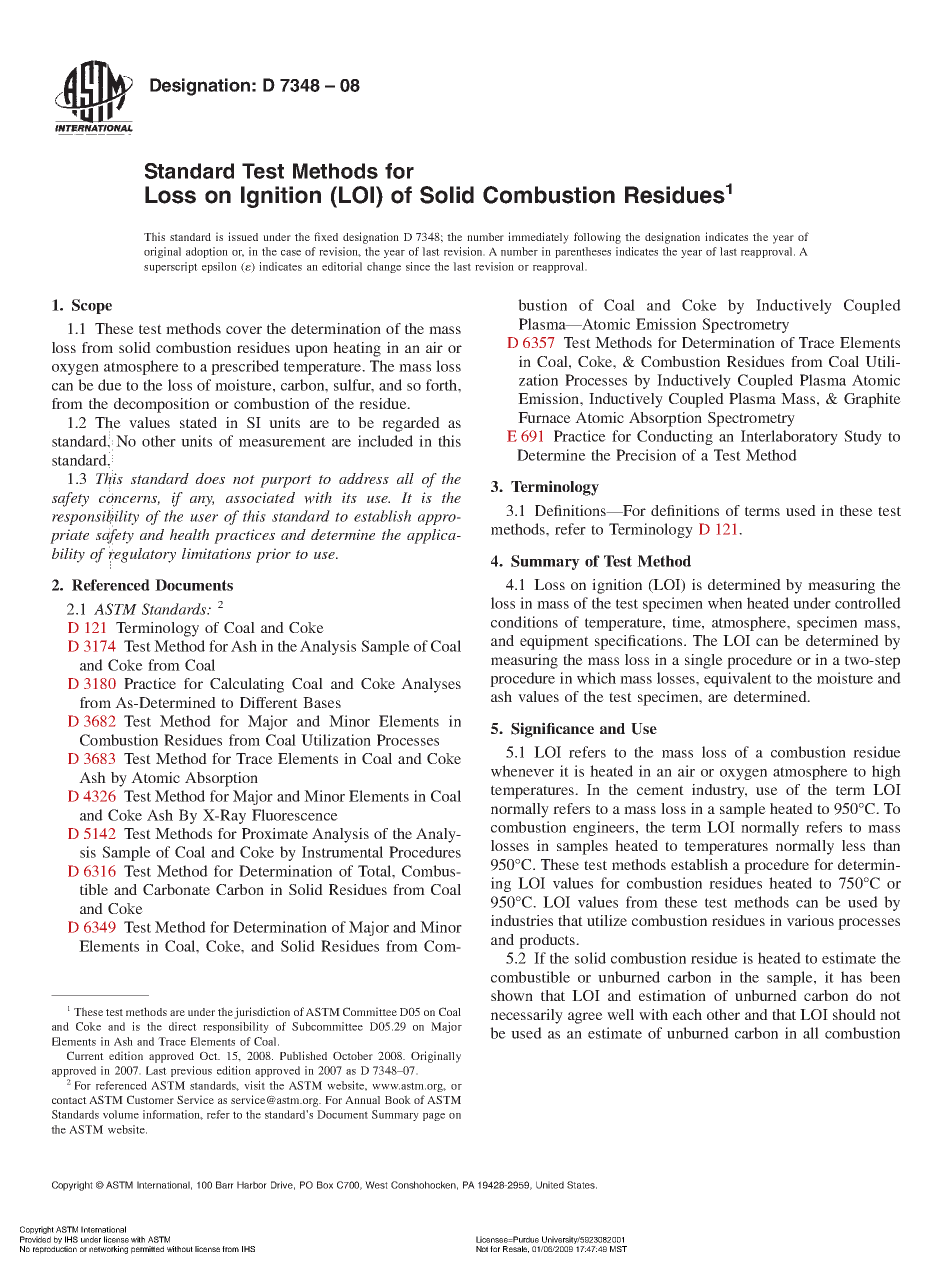 The width and height of the image is (952, 1275). What do you see at coordinates (810, 920) in the image?
I see `various` at bounding box center [810, 920].
